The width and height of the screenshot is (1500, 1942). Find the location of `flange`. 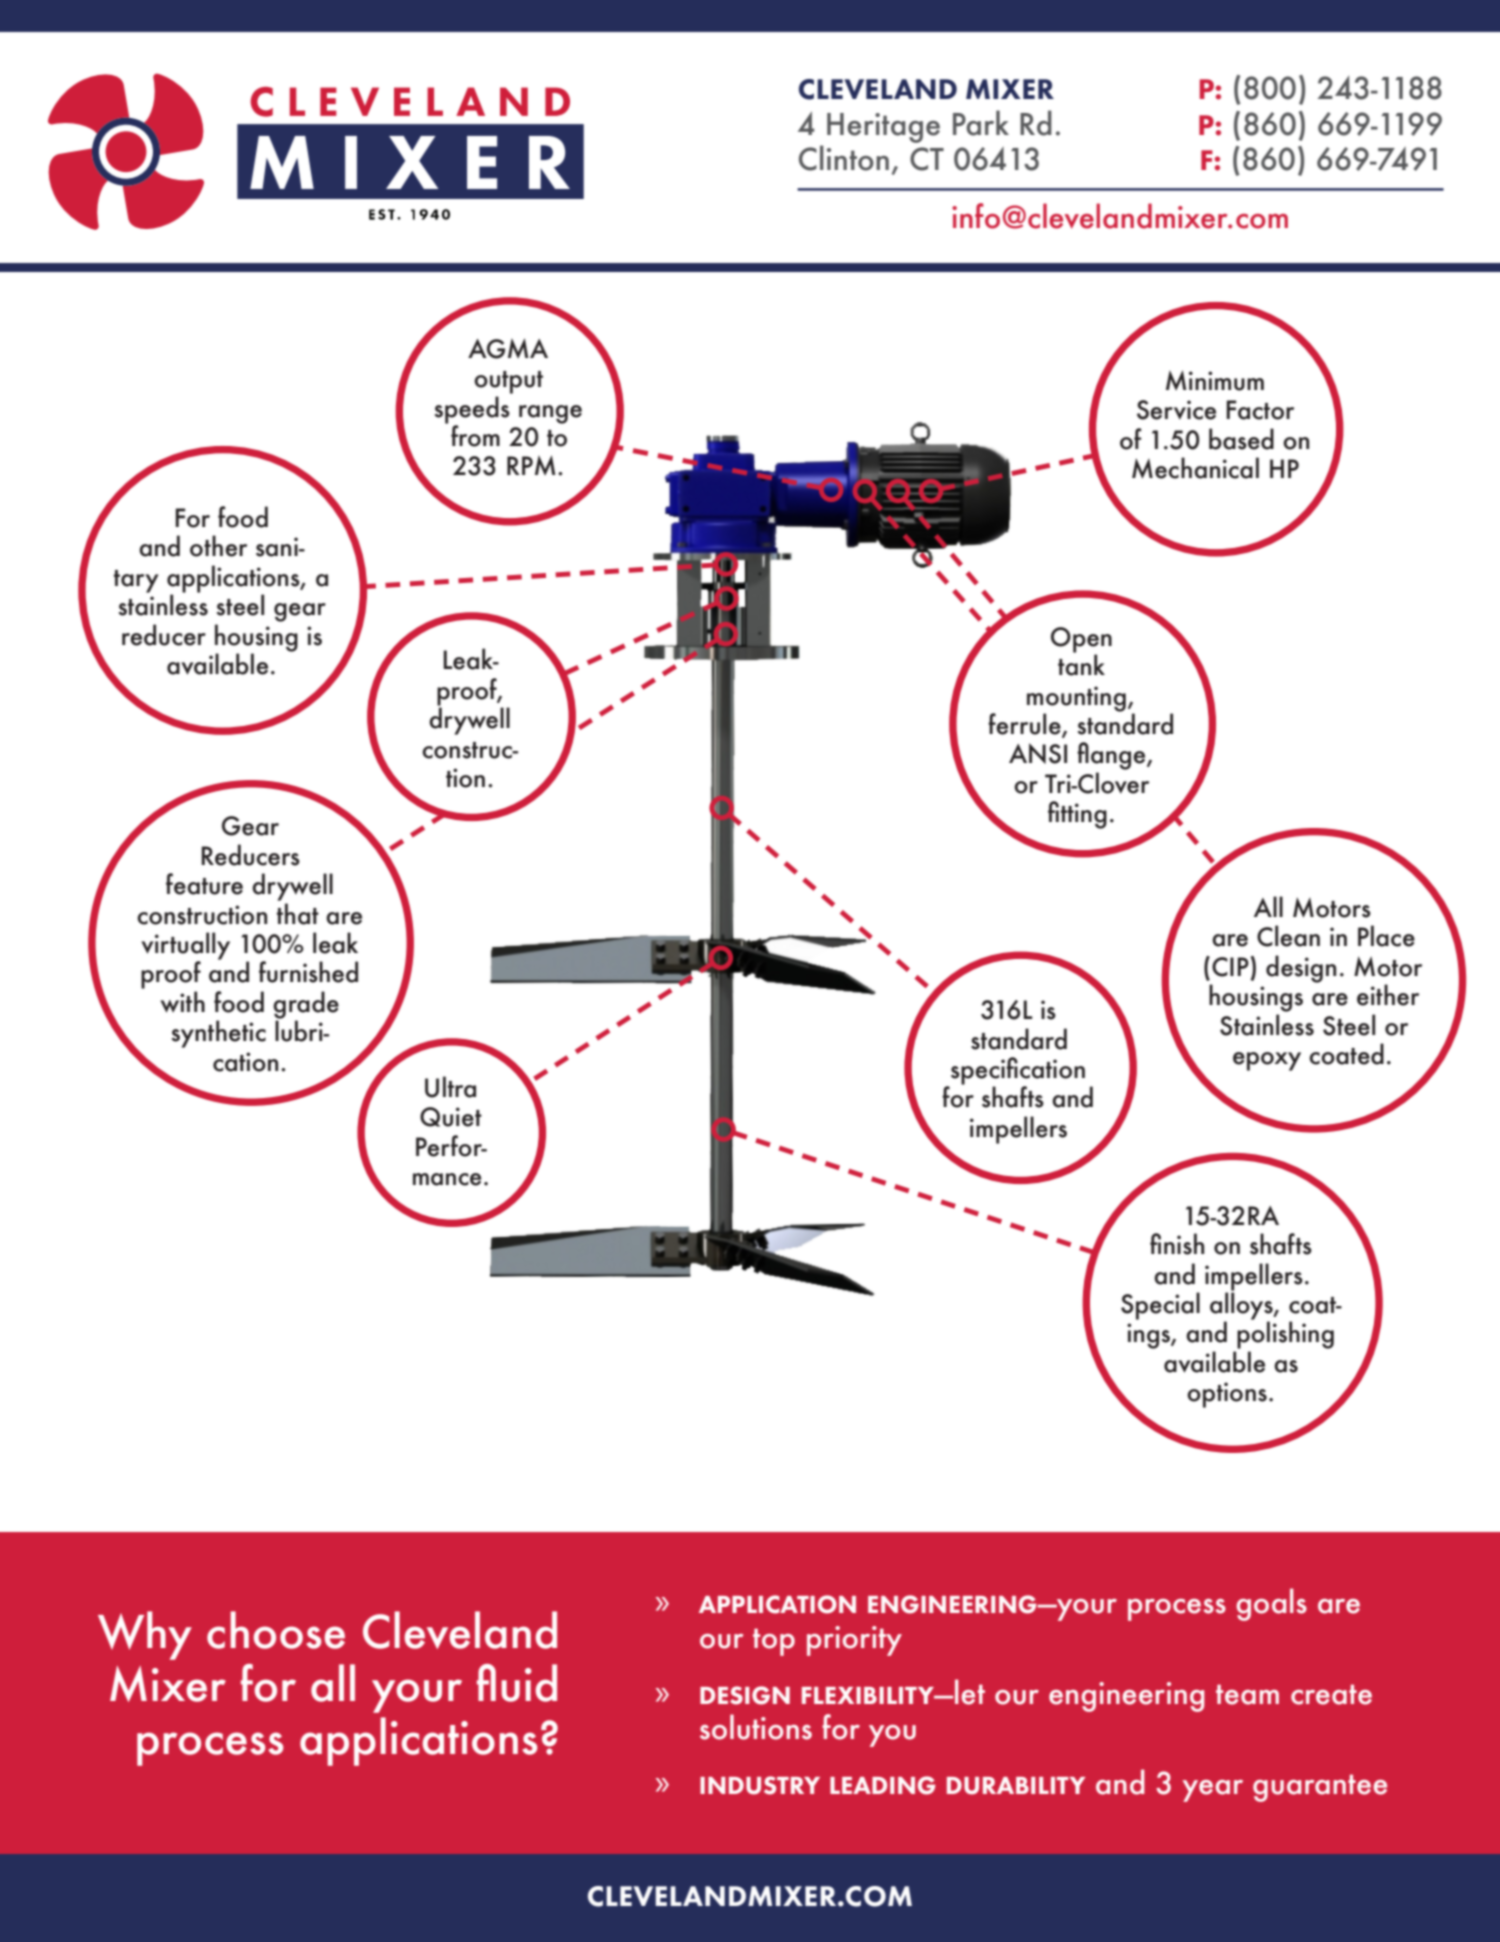

flange is located at coordinates (1112, 756).
